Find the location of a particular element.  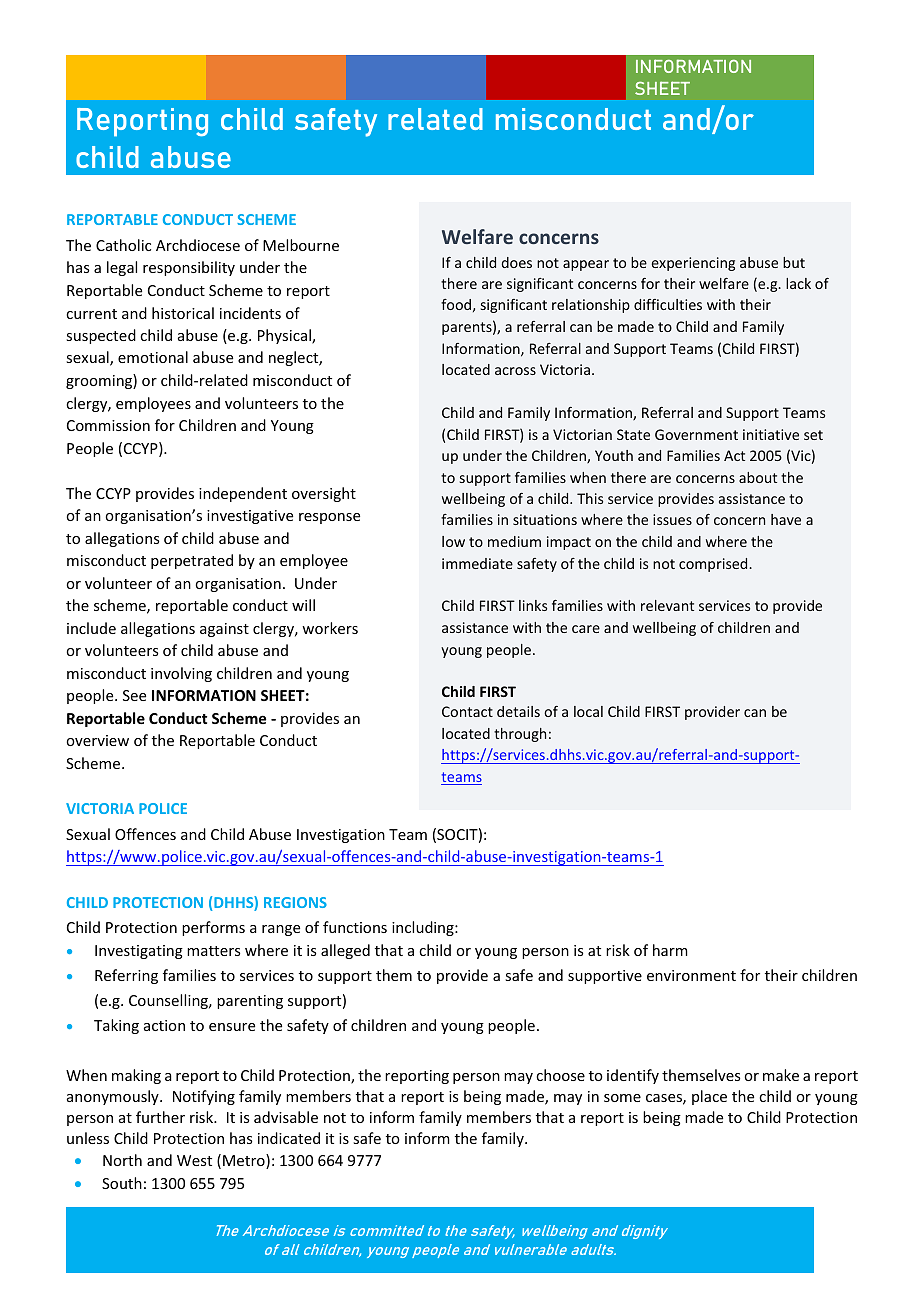

perpetrated is located at coordinates (192, 561).
